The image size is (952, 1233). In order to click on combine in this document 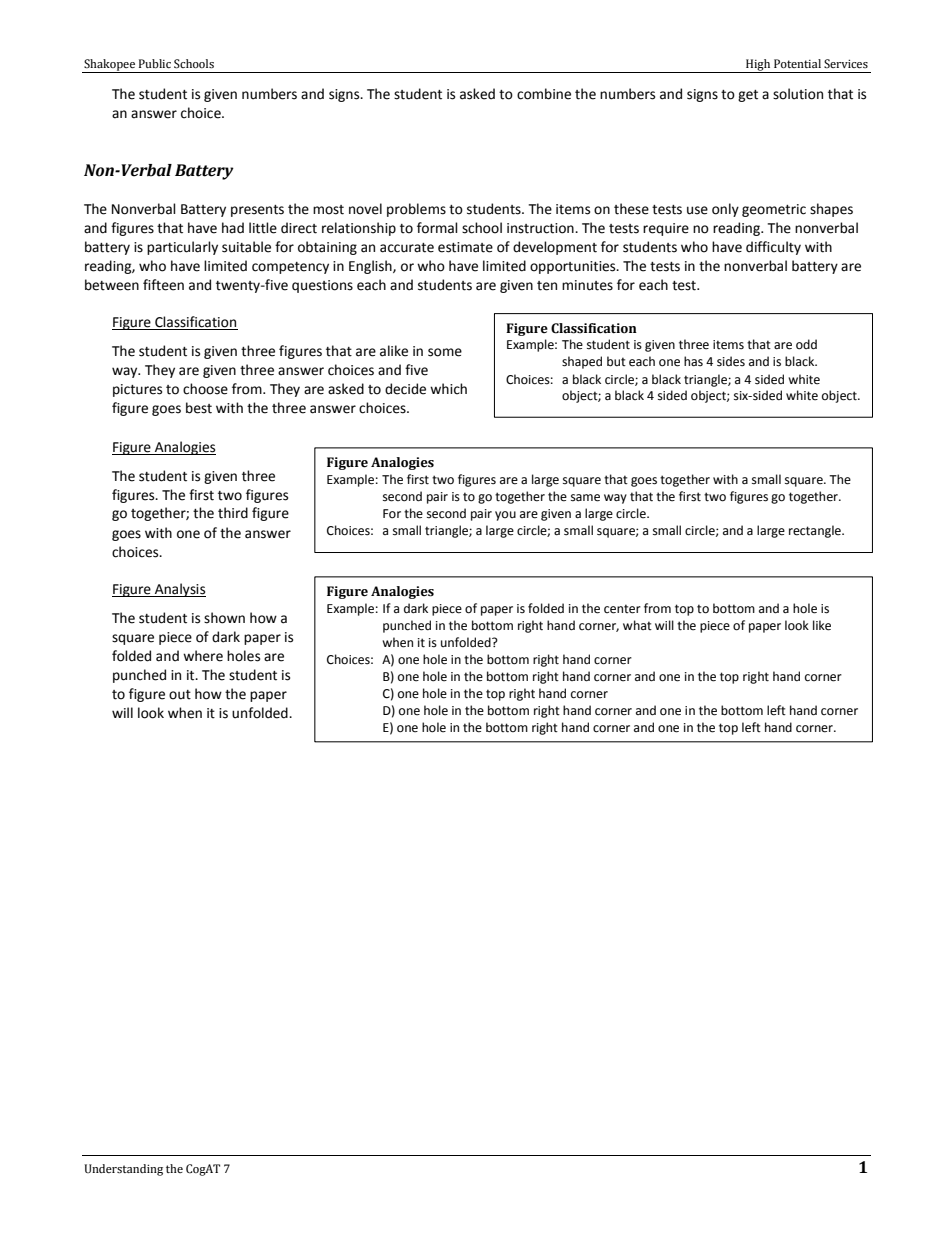, I will do `click(544, 94)`.
